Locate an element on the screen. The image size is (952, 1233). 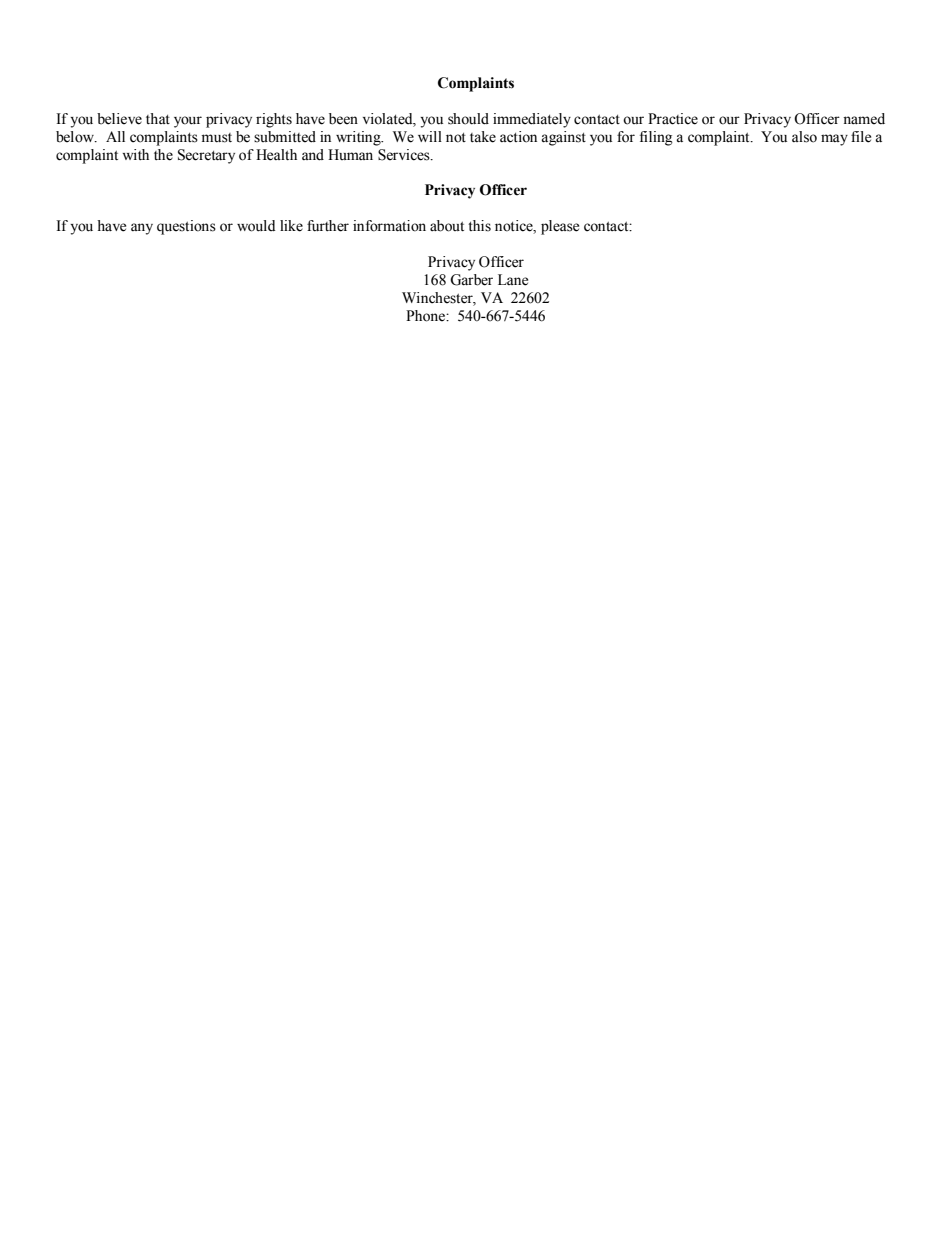
information is located at coordinates (389, 226).
